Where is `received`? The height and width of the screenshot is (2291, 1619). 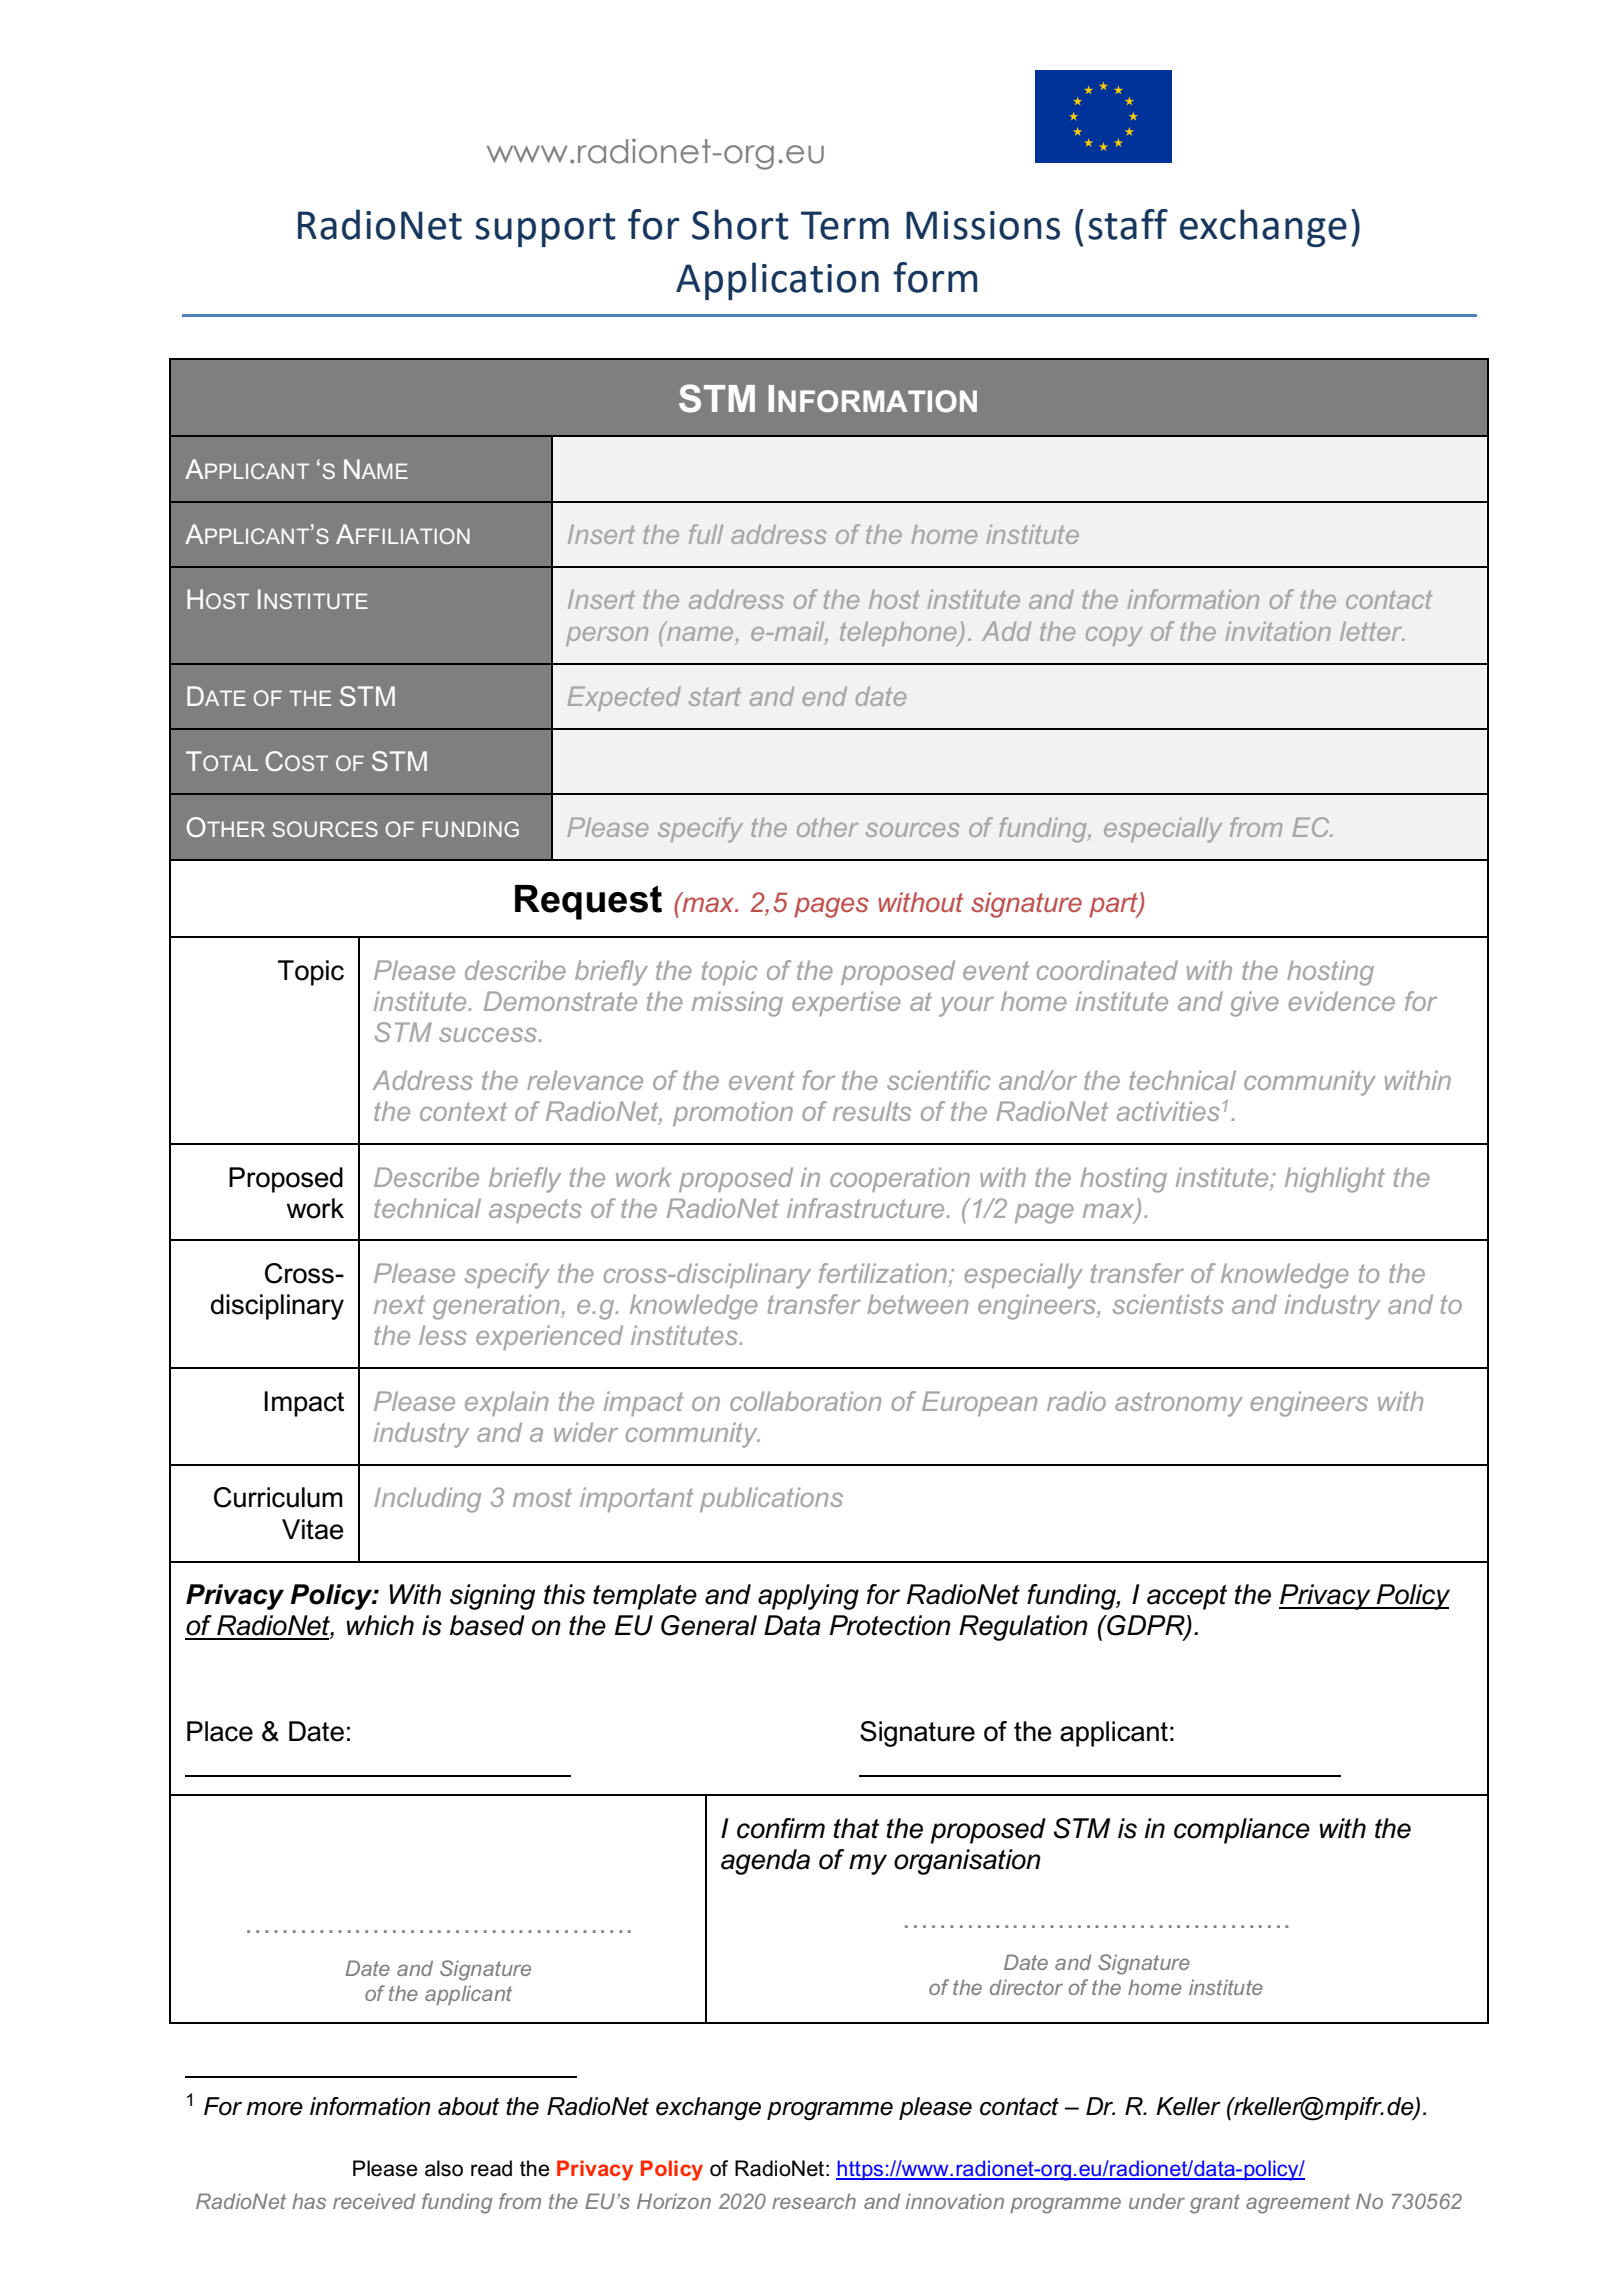
received is located at coordinates (374, 2201).
